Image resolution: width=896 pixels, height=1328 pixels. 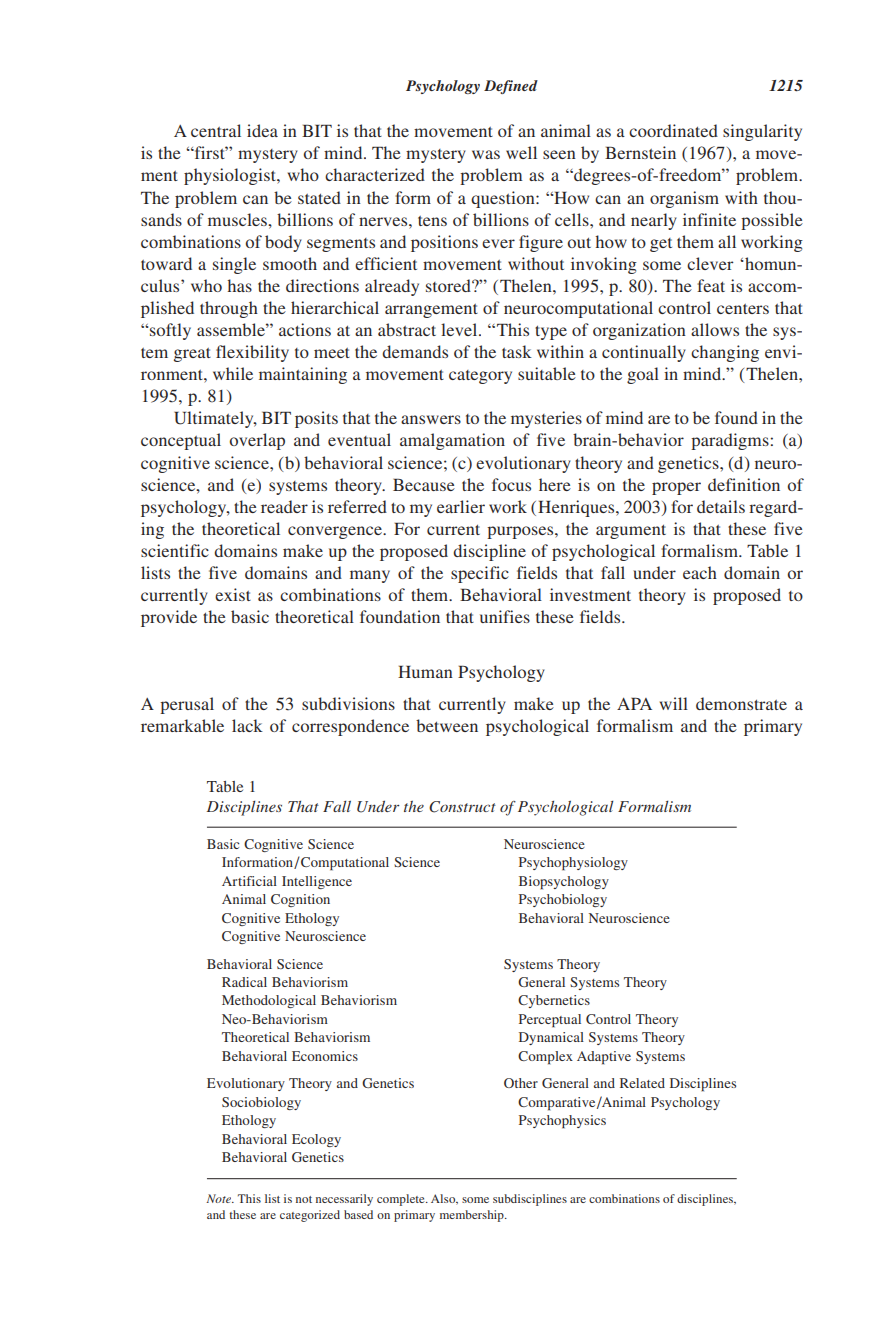 What do you see at coordinates (673, 130) in the screenshot?
I see `coordinated` at bounding box center [673, 130].
